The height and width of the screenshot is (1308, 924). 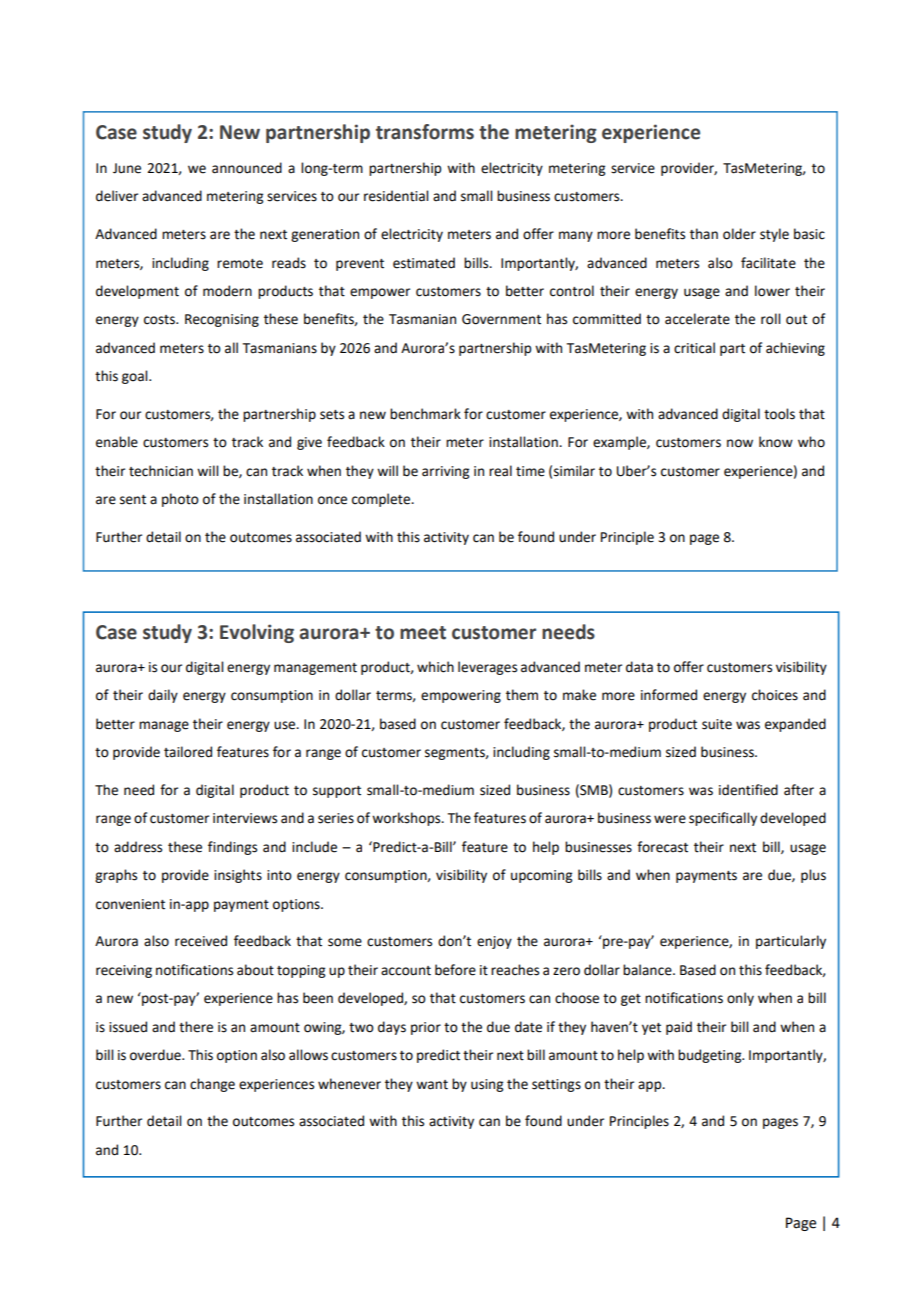 I want to click on using, so click(x=487, y=1085).
